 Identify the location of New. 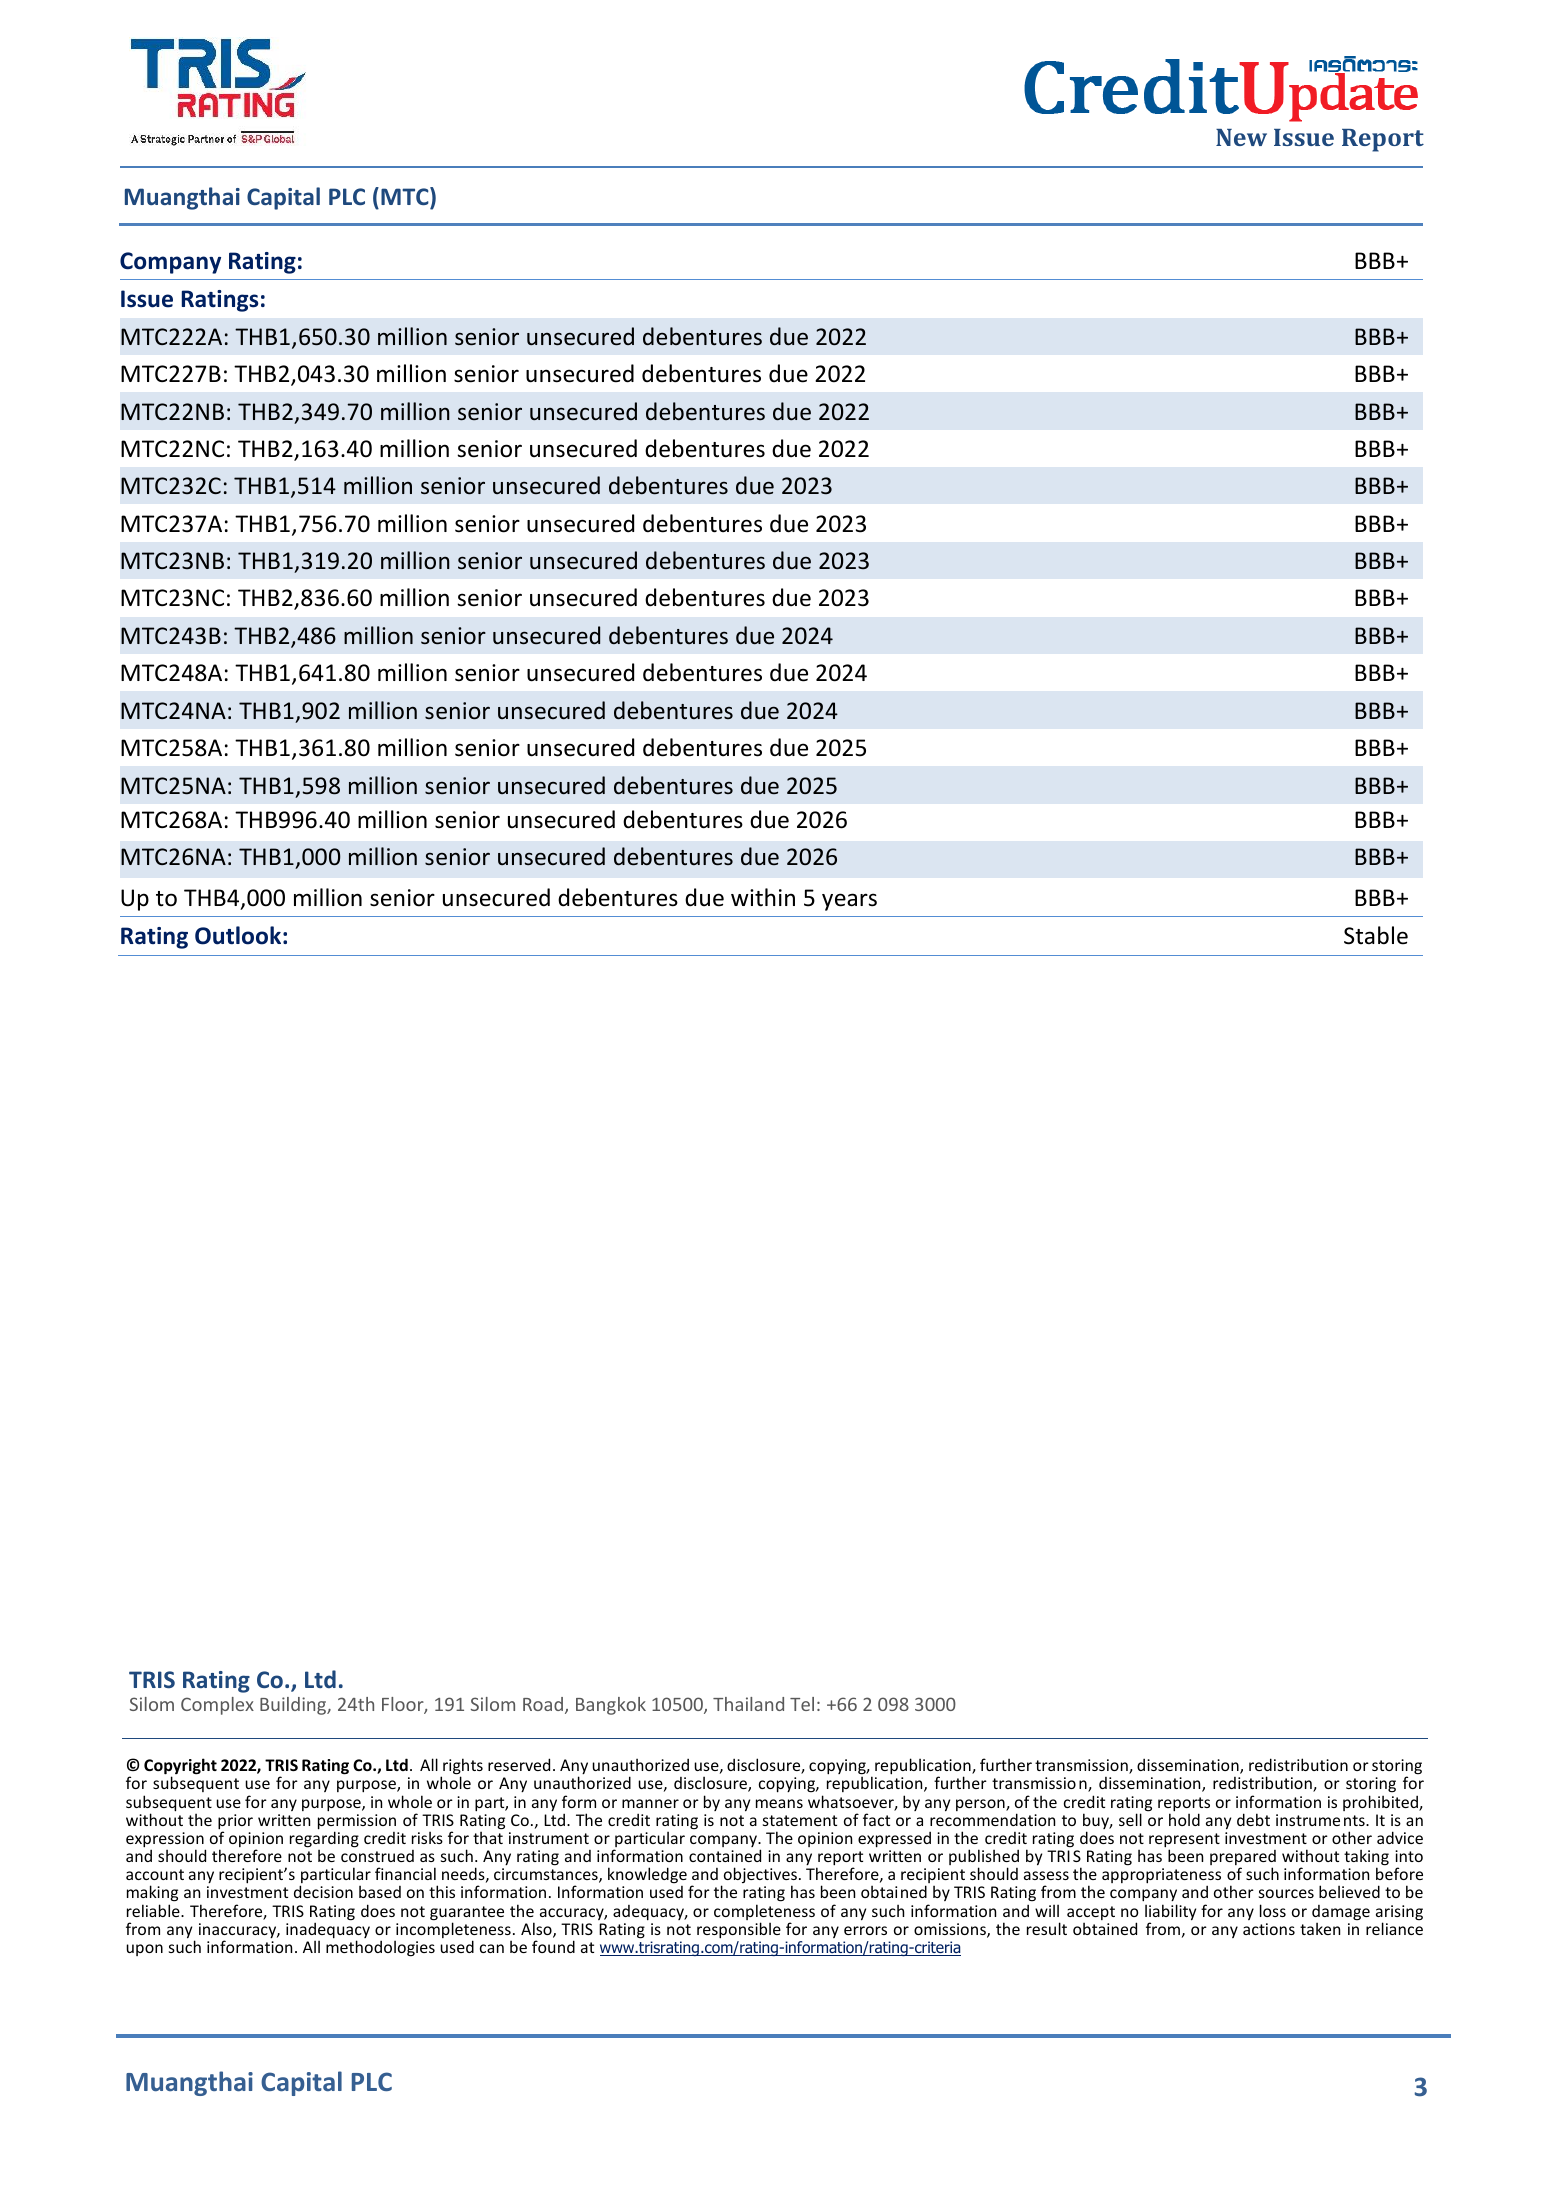
(1241, 137).
